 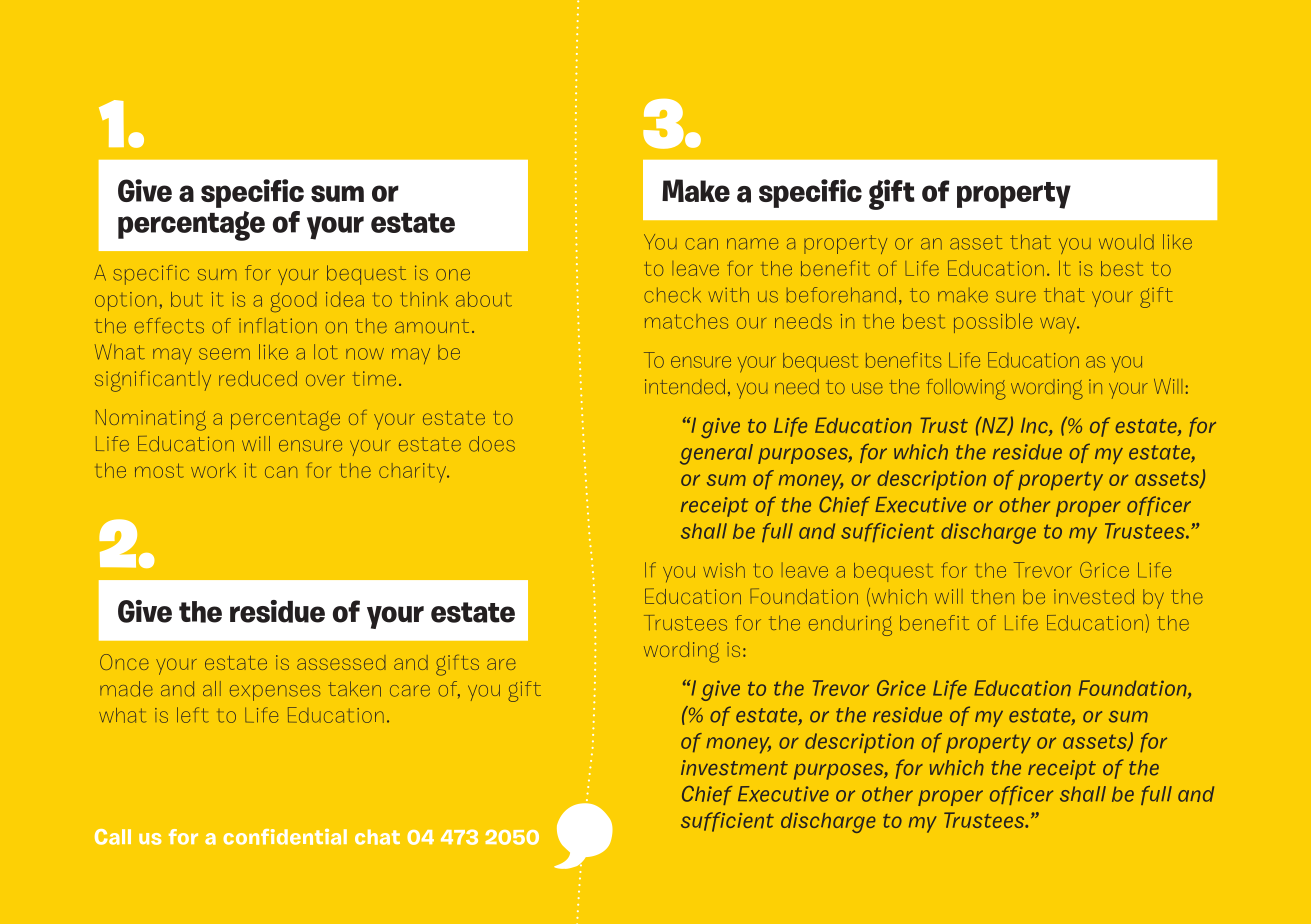 I want to click on check, so click(x=672, y=295).
